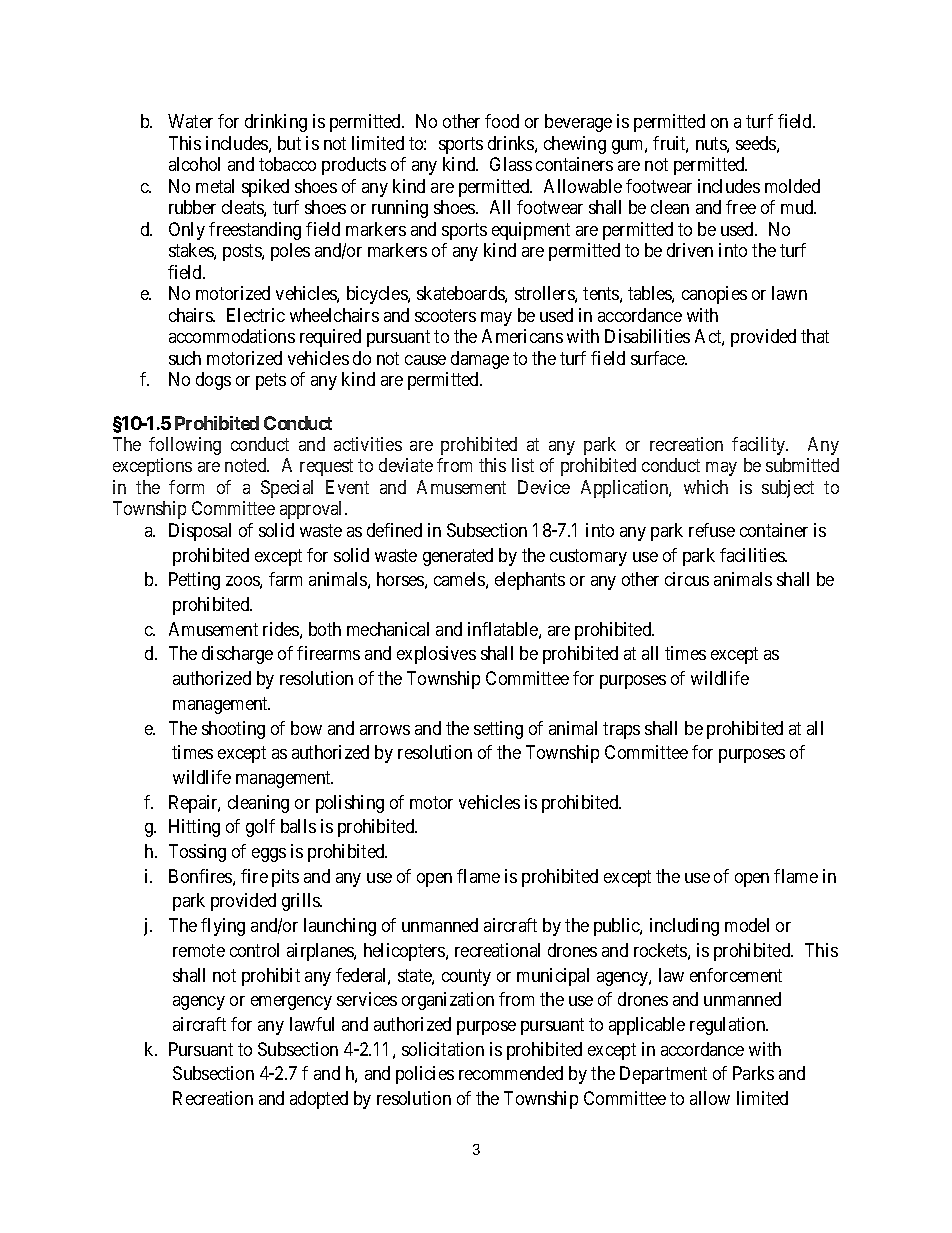  I want to click on generated, so click(458, 557).
